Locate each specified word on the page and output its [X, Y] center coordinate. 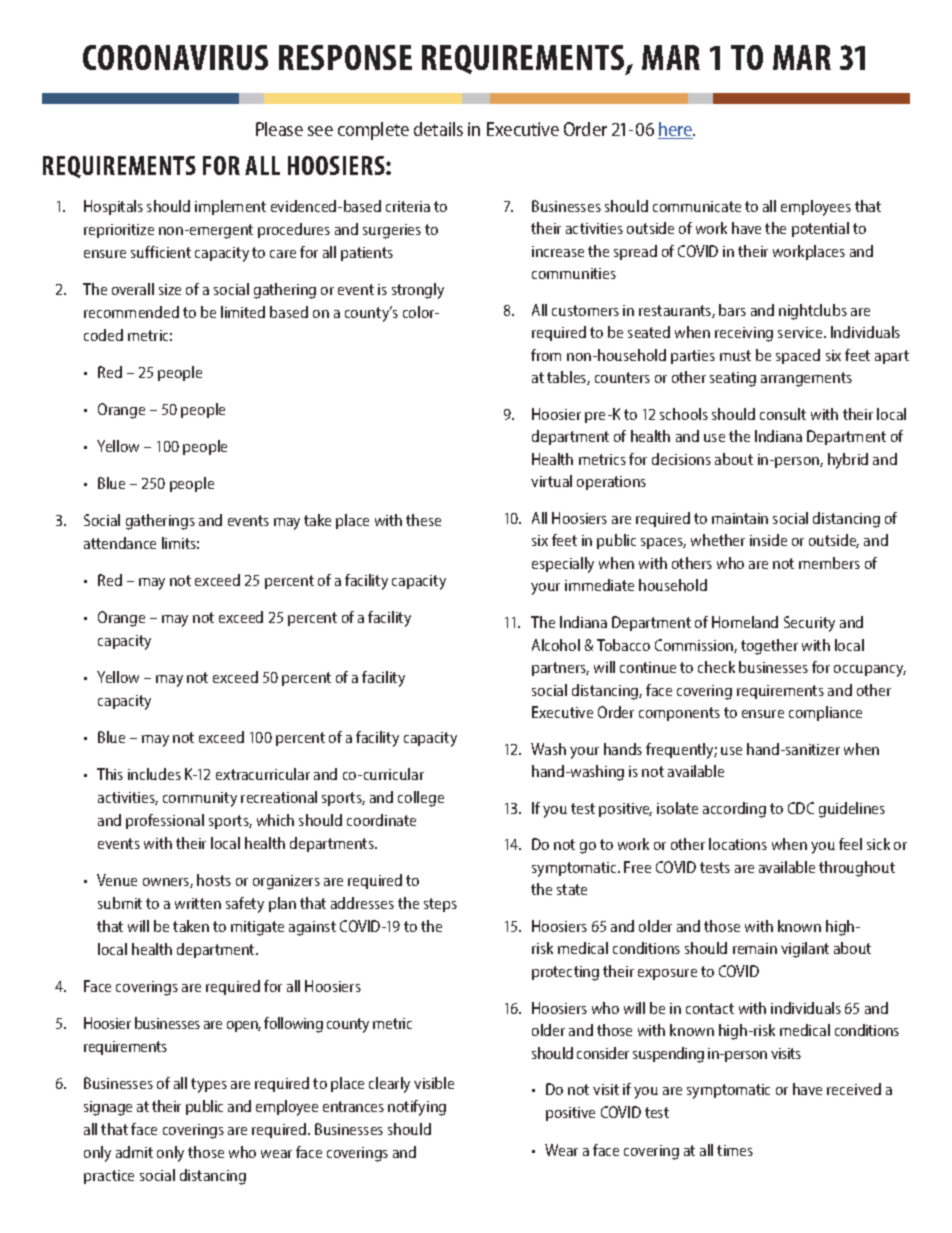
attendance [120, 543]
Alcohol [556, 645]
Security [809, 624]
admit [134, 1152]
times [735, 1150]
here [676, 130]
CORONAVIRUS [175, 57]
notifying [417, 1108]
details [438, 129]
